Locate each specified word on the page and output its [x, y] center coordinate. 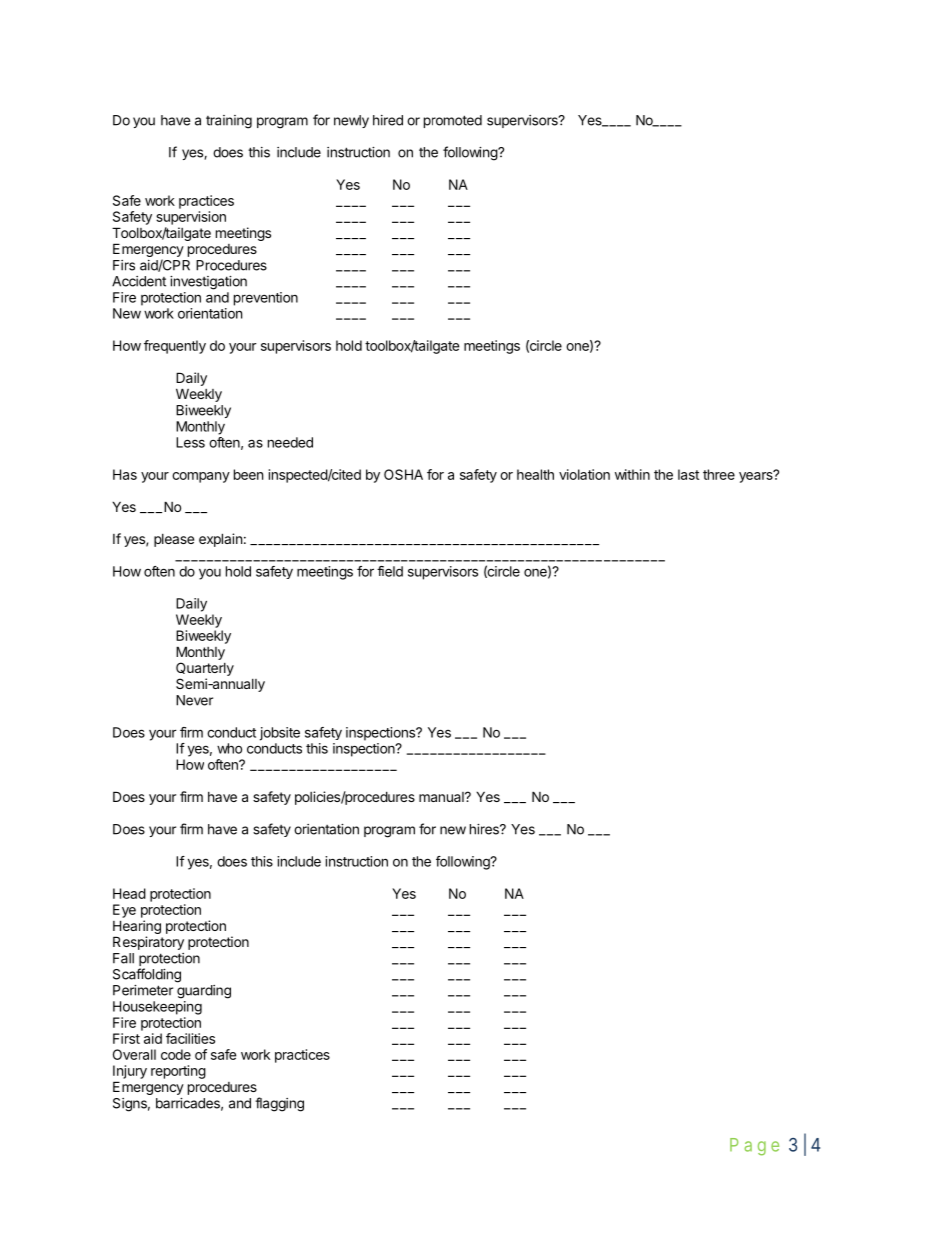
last [688, 474]
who [229, 748]
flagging [279, 1104]
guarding [204, 992]
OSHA [403, 474]
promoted [453, 121]
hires [485, 829]
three [719, 474]
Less [190, 442]
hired [388, 120]
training [229, 122]
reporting [178, 1072]
